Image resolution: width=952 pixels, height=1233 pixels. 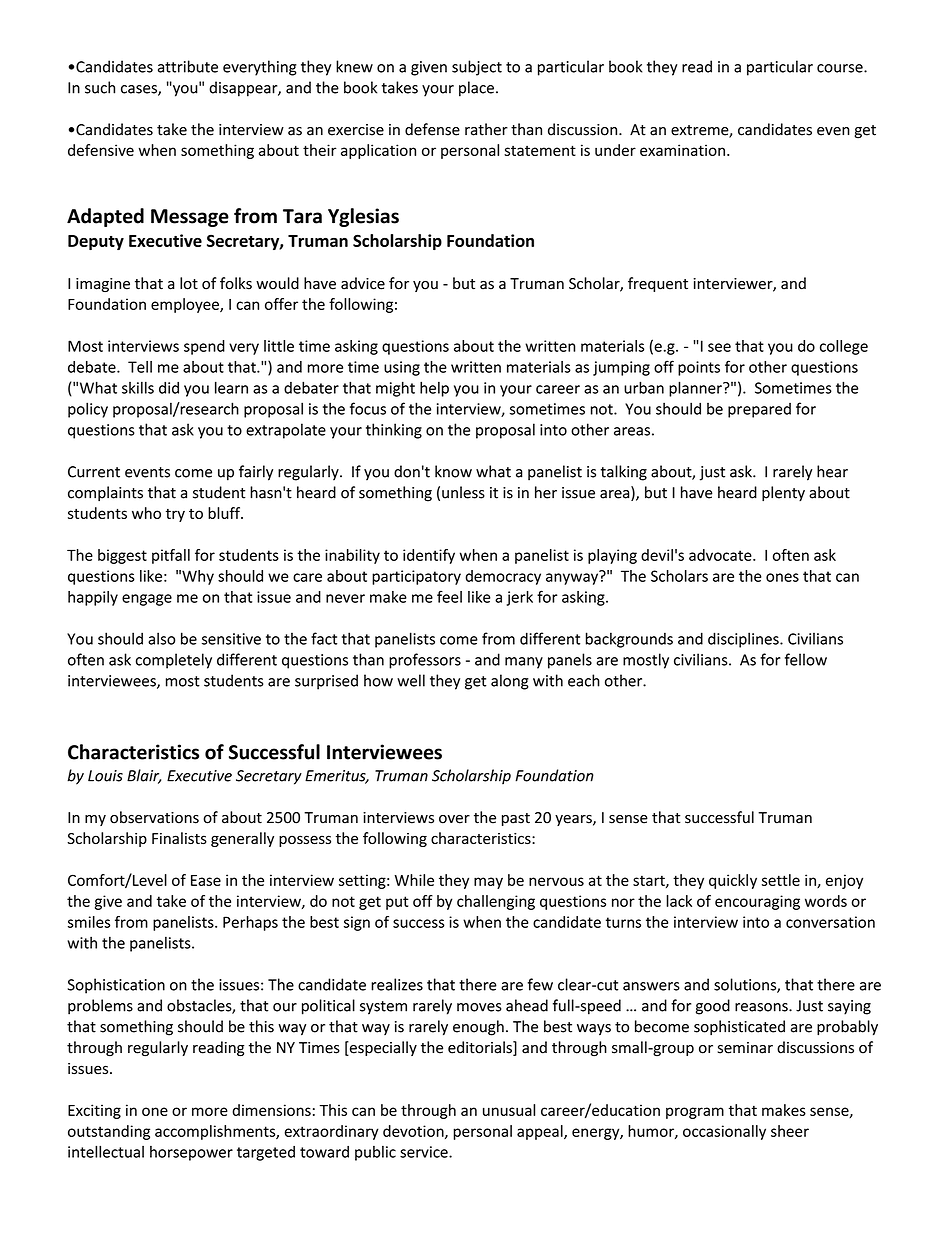 I want to click on skills, so click(x=138, y=387).
